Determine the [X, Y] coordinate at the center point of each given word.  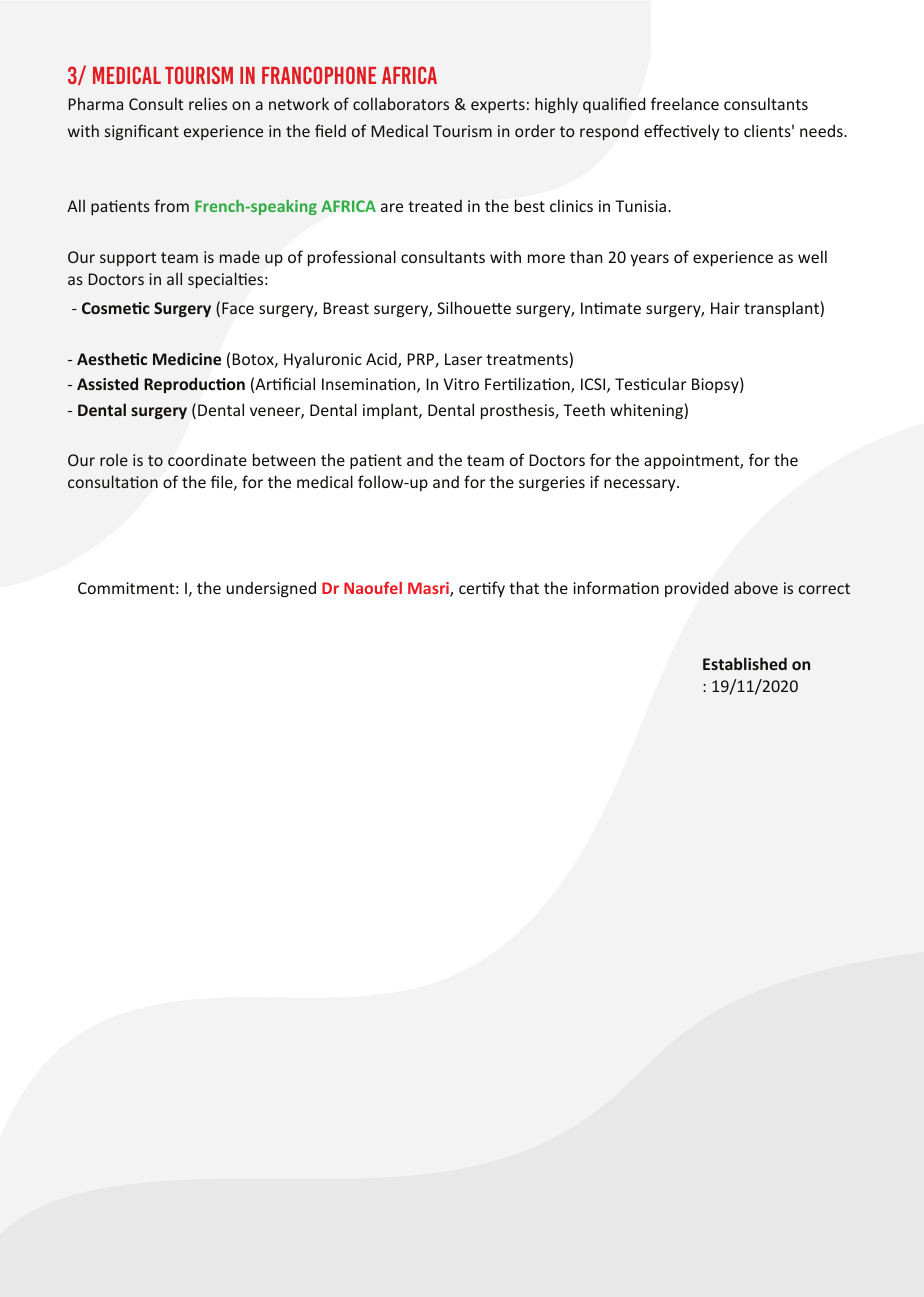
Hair [725, 308]
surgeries [552, 484]
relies [208, 103]
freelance [685, 103]
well [812, 256]
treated [435, 205]
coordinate [207, 460]
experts [498, 106]
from [171, 205]
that [524, 587]
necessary [641, 485]
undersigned [271, 589]
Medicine [187, 358]
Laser [463, 359]
